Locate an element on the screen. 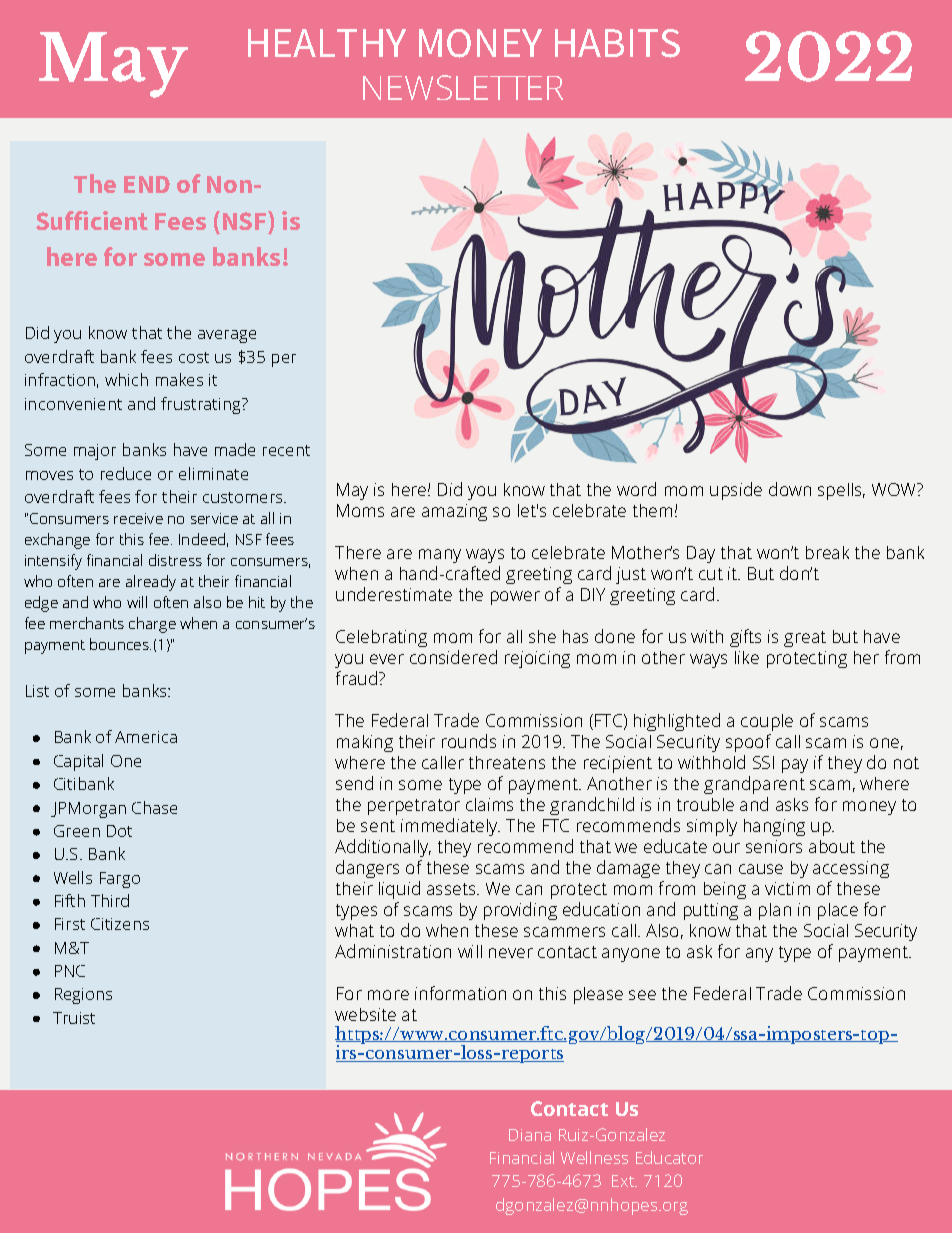 Image resolution: width=952 pixels, height=1233 pixels. Diana is located at coordinates (530, 1135).
